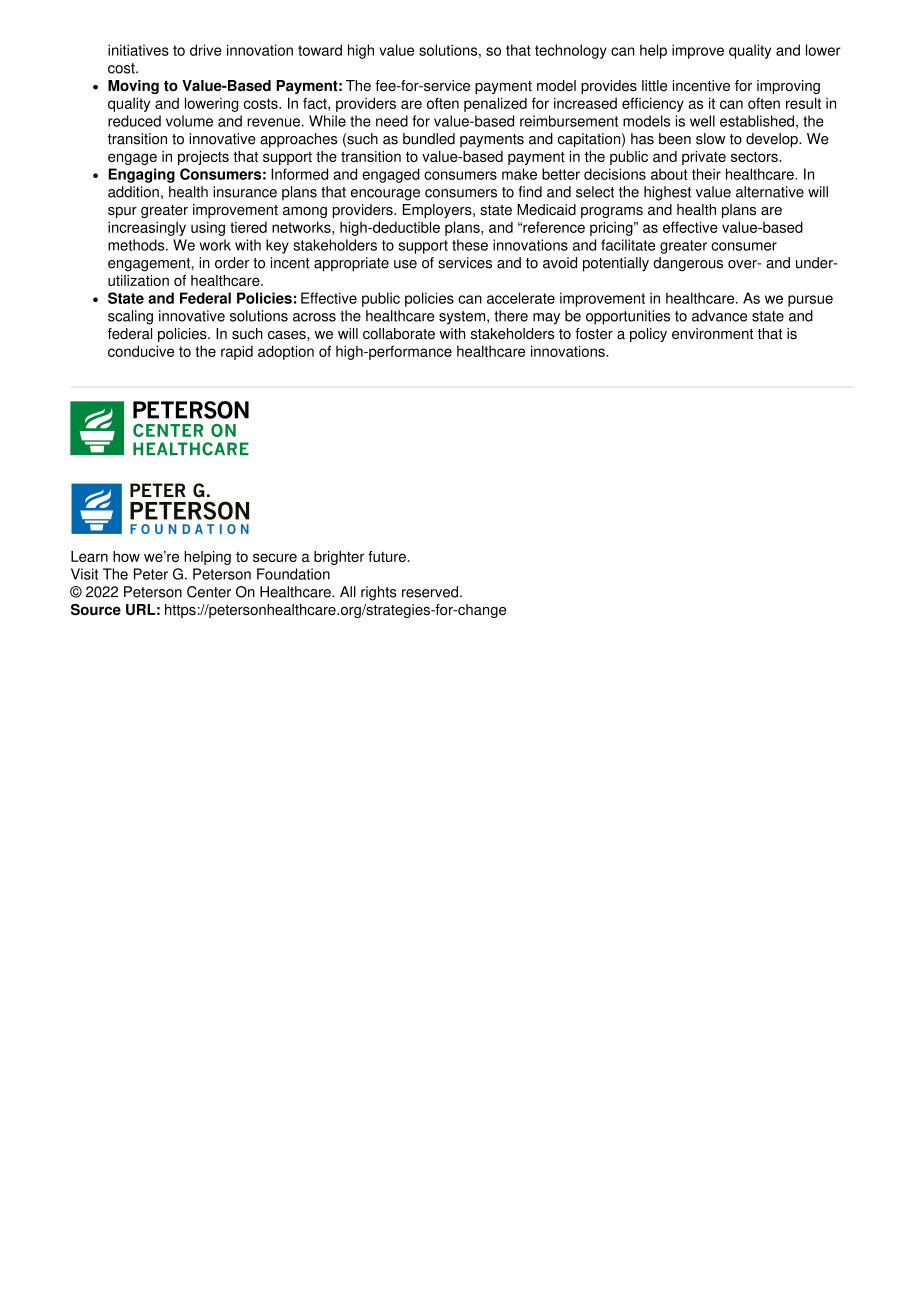 The width and height of the image is (924, 1308). What do you see at coordinates (430, 592) in the image?
I see `reserved` at bounding box center [430, 592].
